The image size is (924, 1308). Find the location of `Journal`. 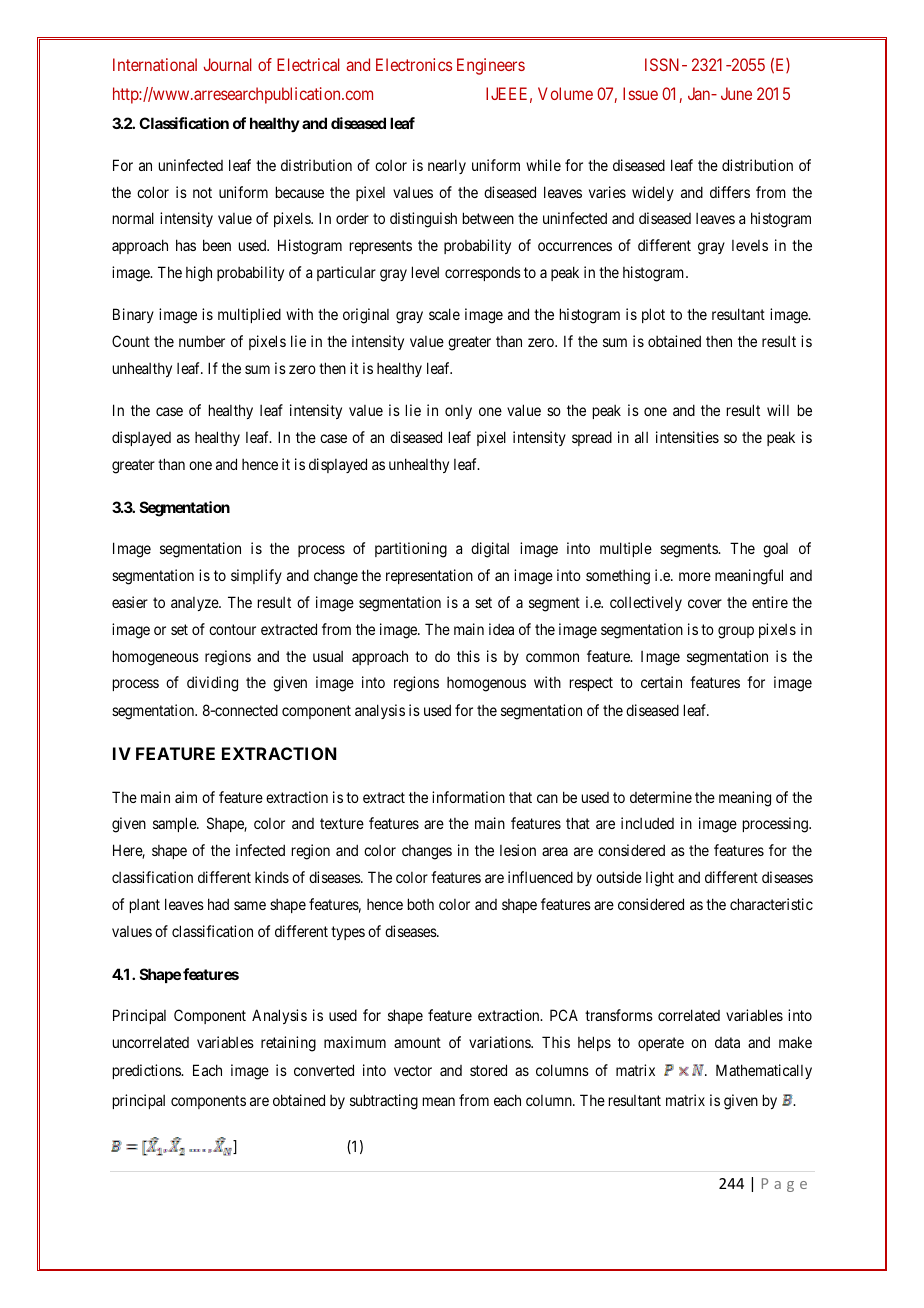

Journal is located at coordinates (228, 64).
